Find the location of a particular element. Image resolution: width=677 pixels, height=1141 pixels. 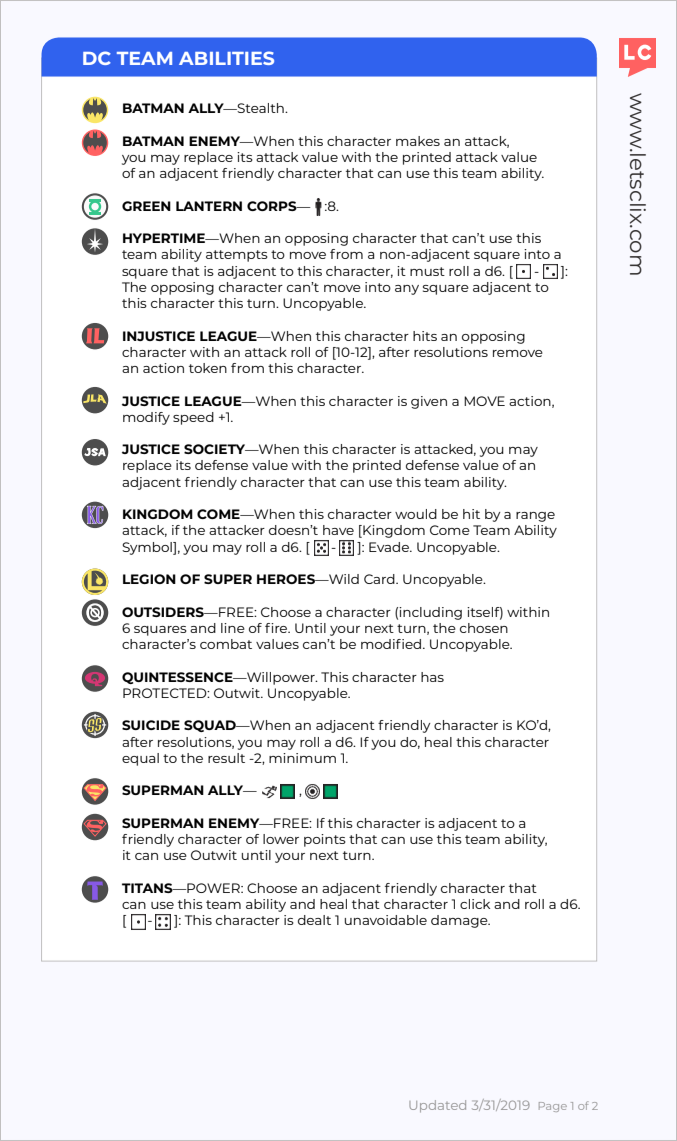

dealt is located at coordinates (314, 920).
